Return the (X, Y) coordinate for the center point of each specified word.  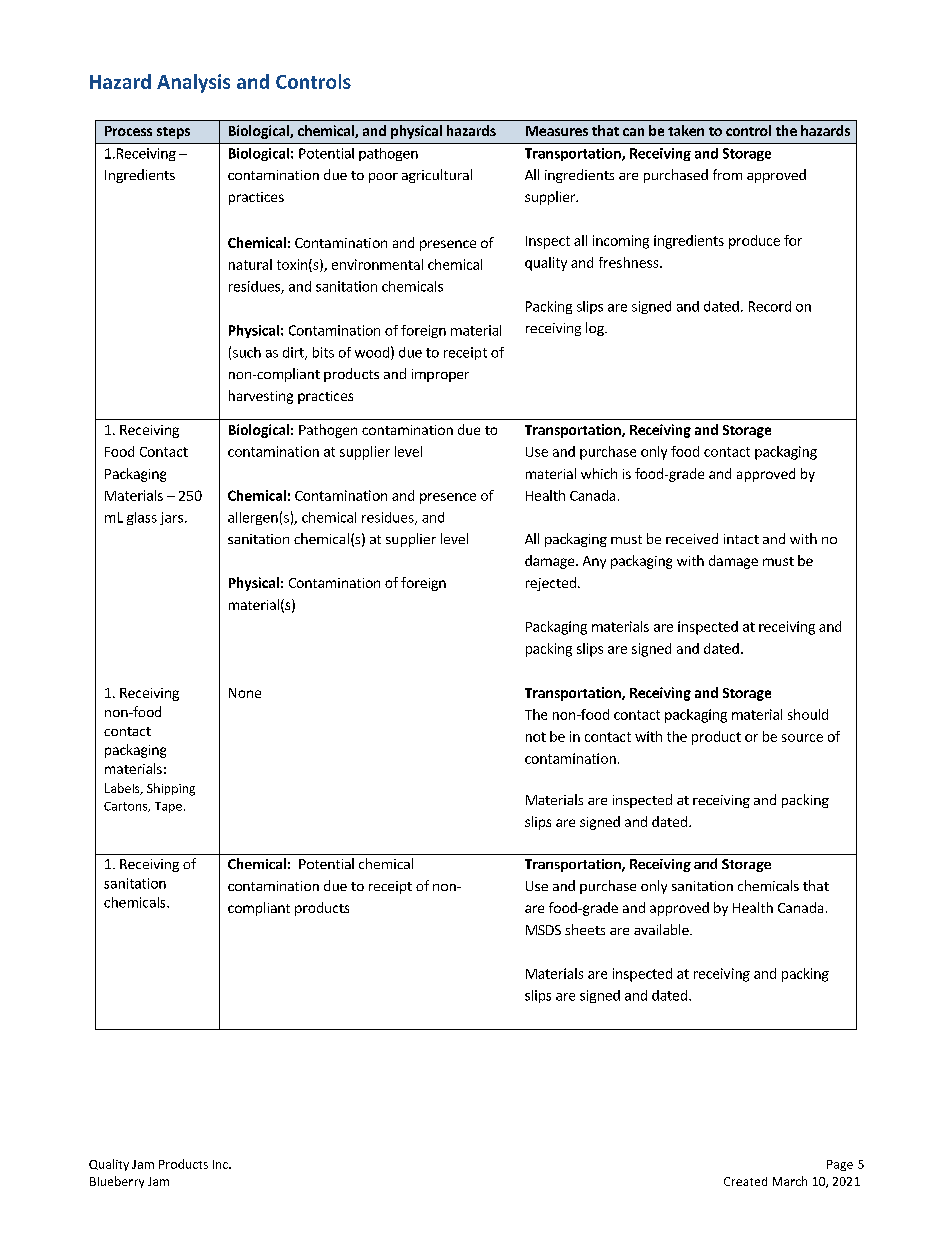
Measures (557, 131)
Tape (168, 807)
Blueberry (117, 1182)
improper (440, 375)
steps (173, 133)
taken (686, 130)
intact (741, 539)
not (536, 737)
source (802, 738)
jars (171, 518)
